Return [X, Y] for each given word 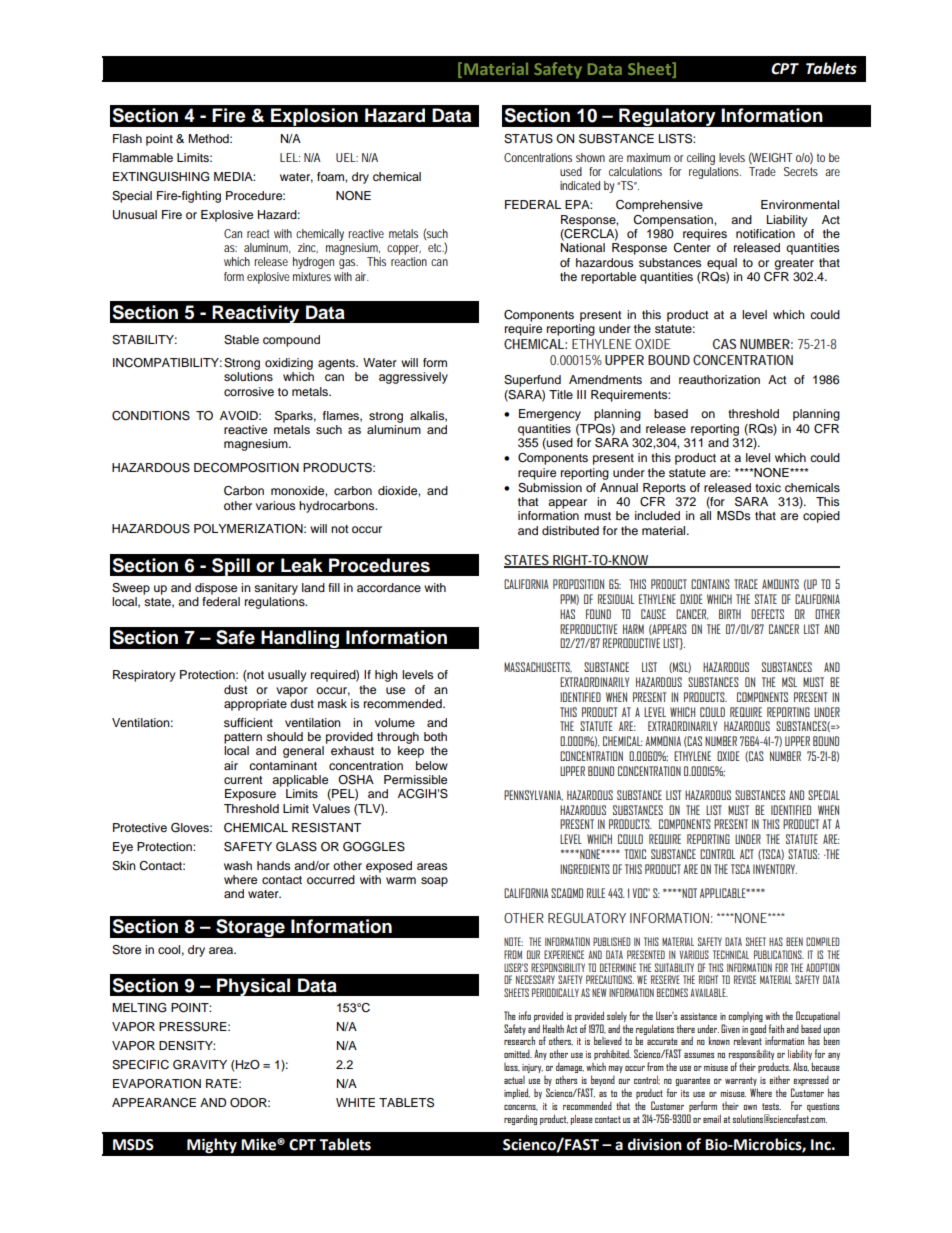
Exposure [250, 795]
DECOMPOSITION [246, 468]
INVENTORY [775, 869]
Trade [762, 171]
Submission [550, 488]
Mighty [212, 1146]
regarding [520, 1119]
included [657, 515]
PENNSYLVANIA [533, 795]
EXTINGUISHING [161, 177]
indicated [580, 185]
